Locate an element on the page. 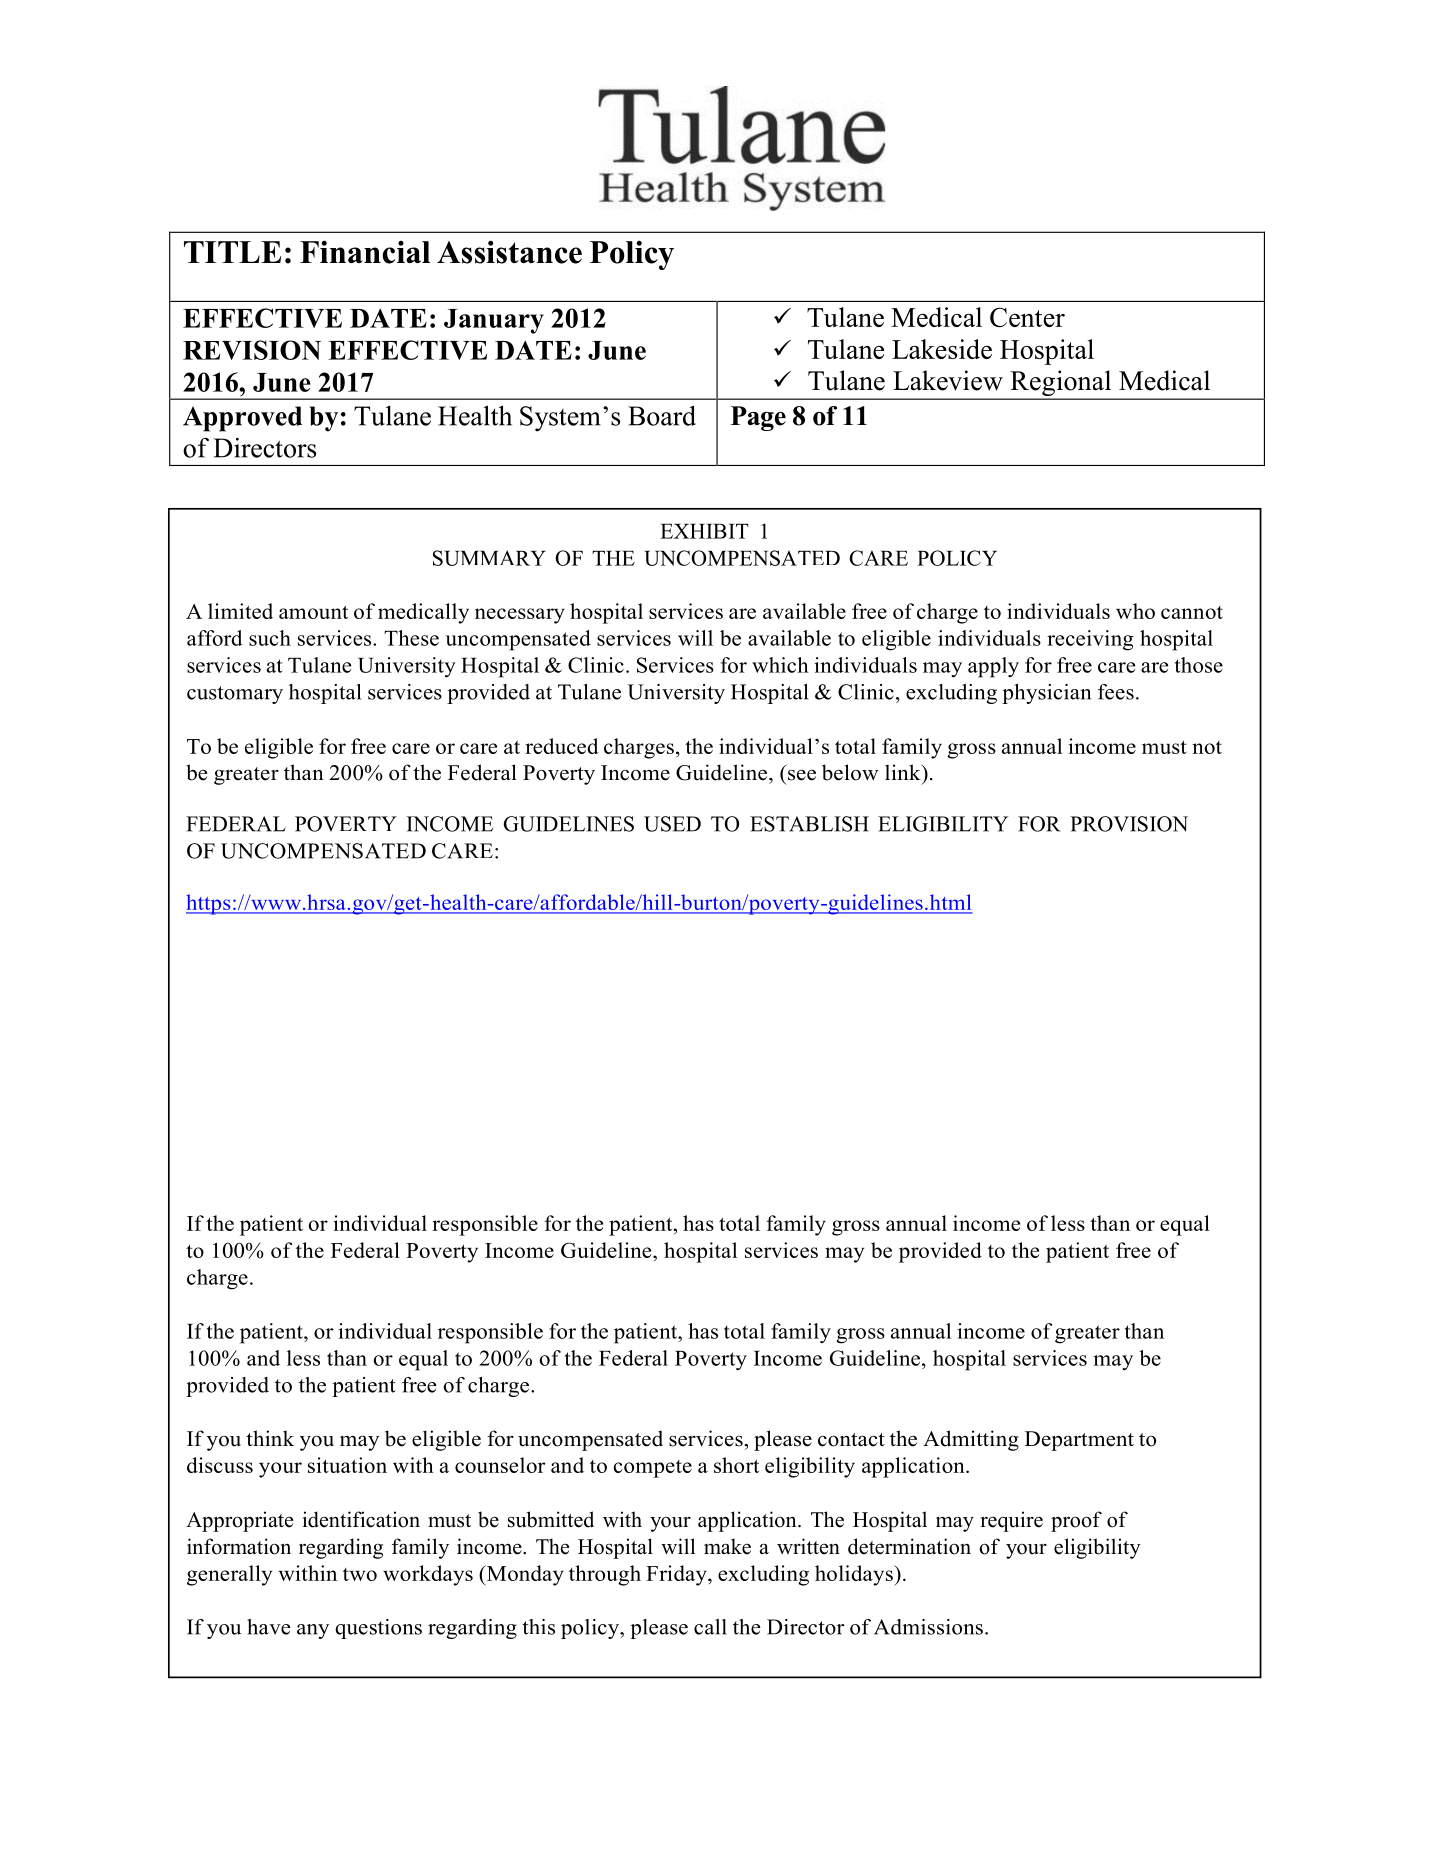 The height and width of the document is (1854, 1433). Financial is located at coordinates (365, 252).
